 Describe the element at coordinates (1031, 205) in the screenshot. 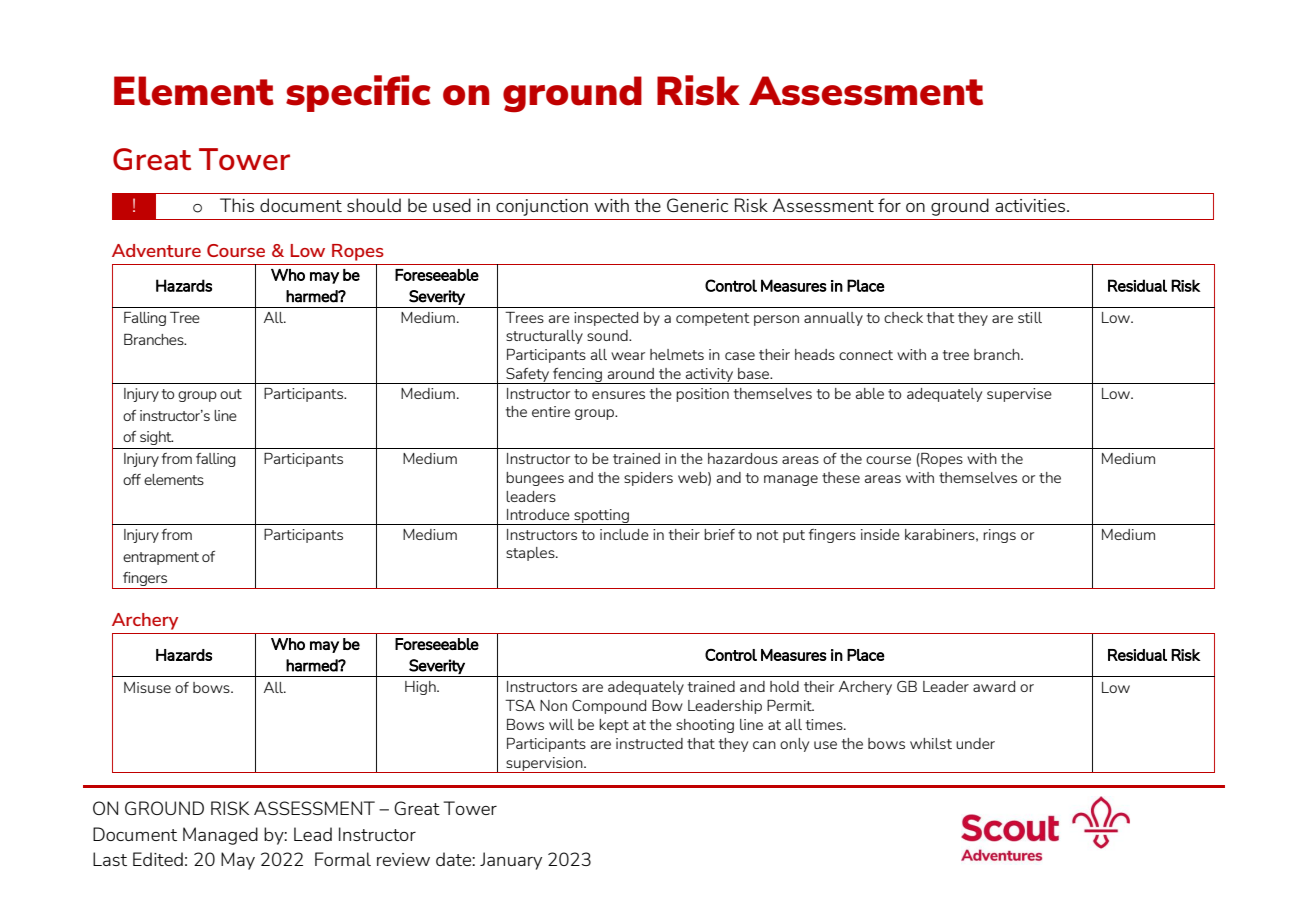

I see `activities` at that location.
